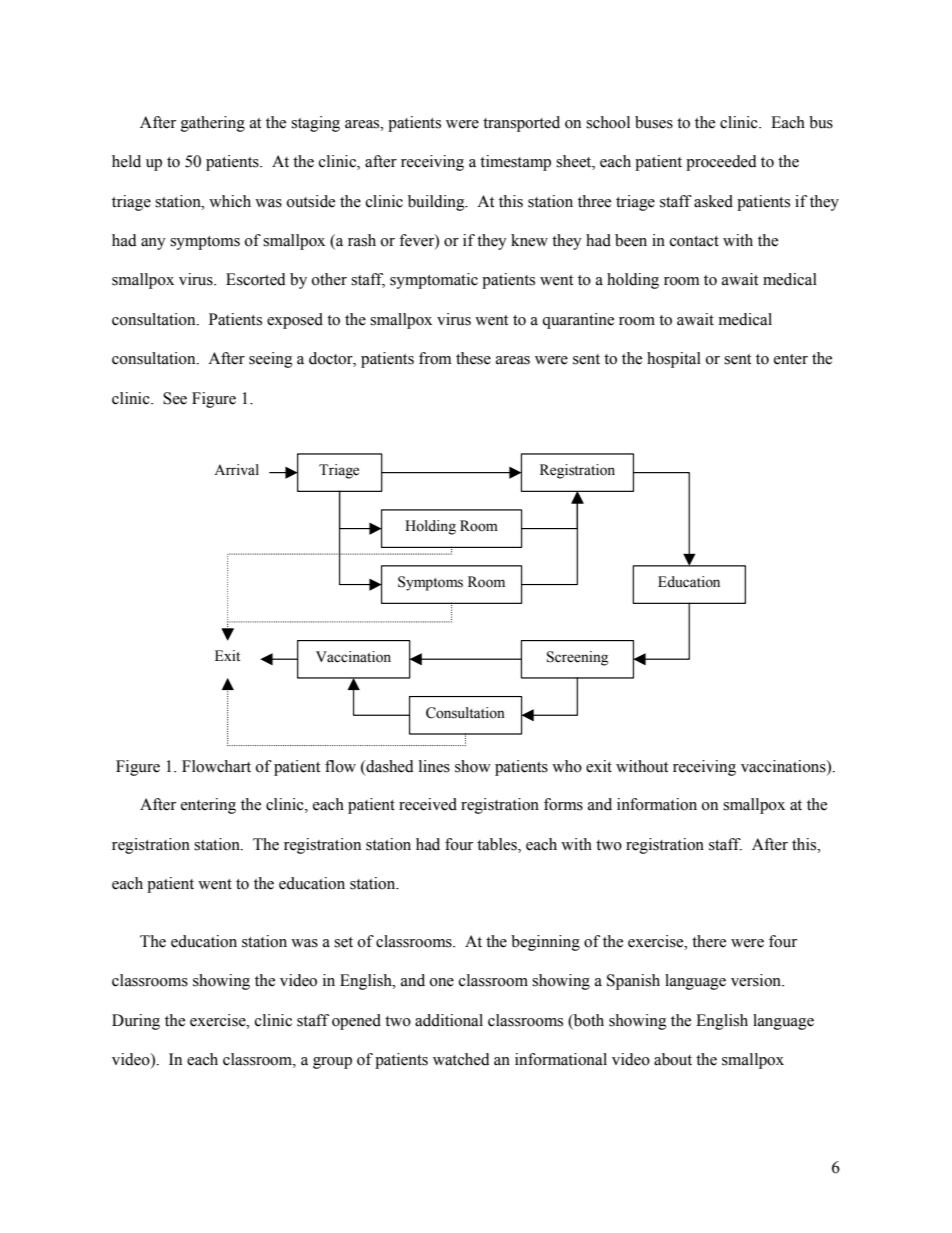 Image resolution: width=952 pixels, height=1233 pixels. I want to click on forms, so click(563, 804).
